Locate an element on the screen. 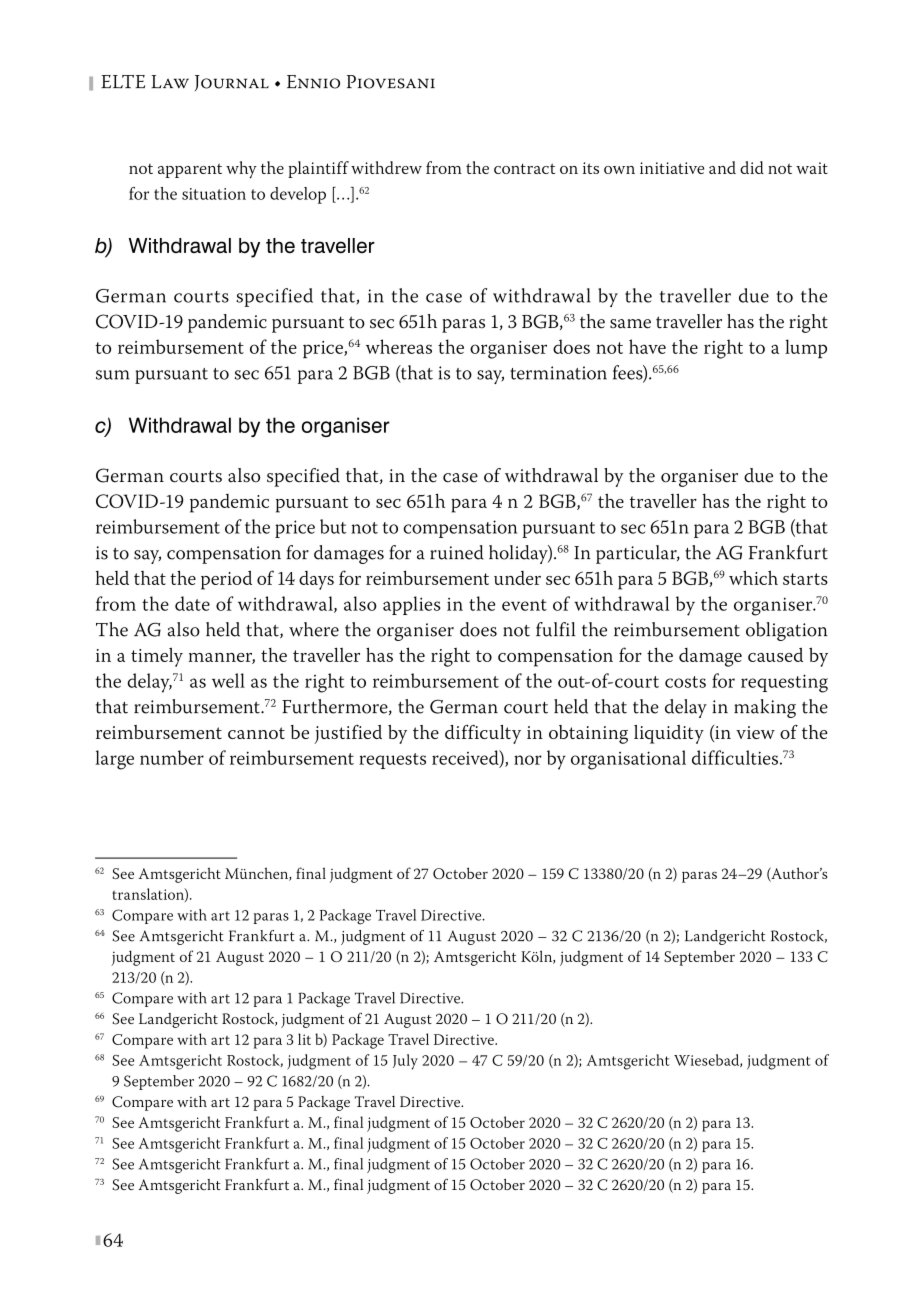  contract is located at coordinates (524, 168).
